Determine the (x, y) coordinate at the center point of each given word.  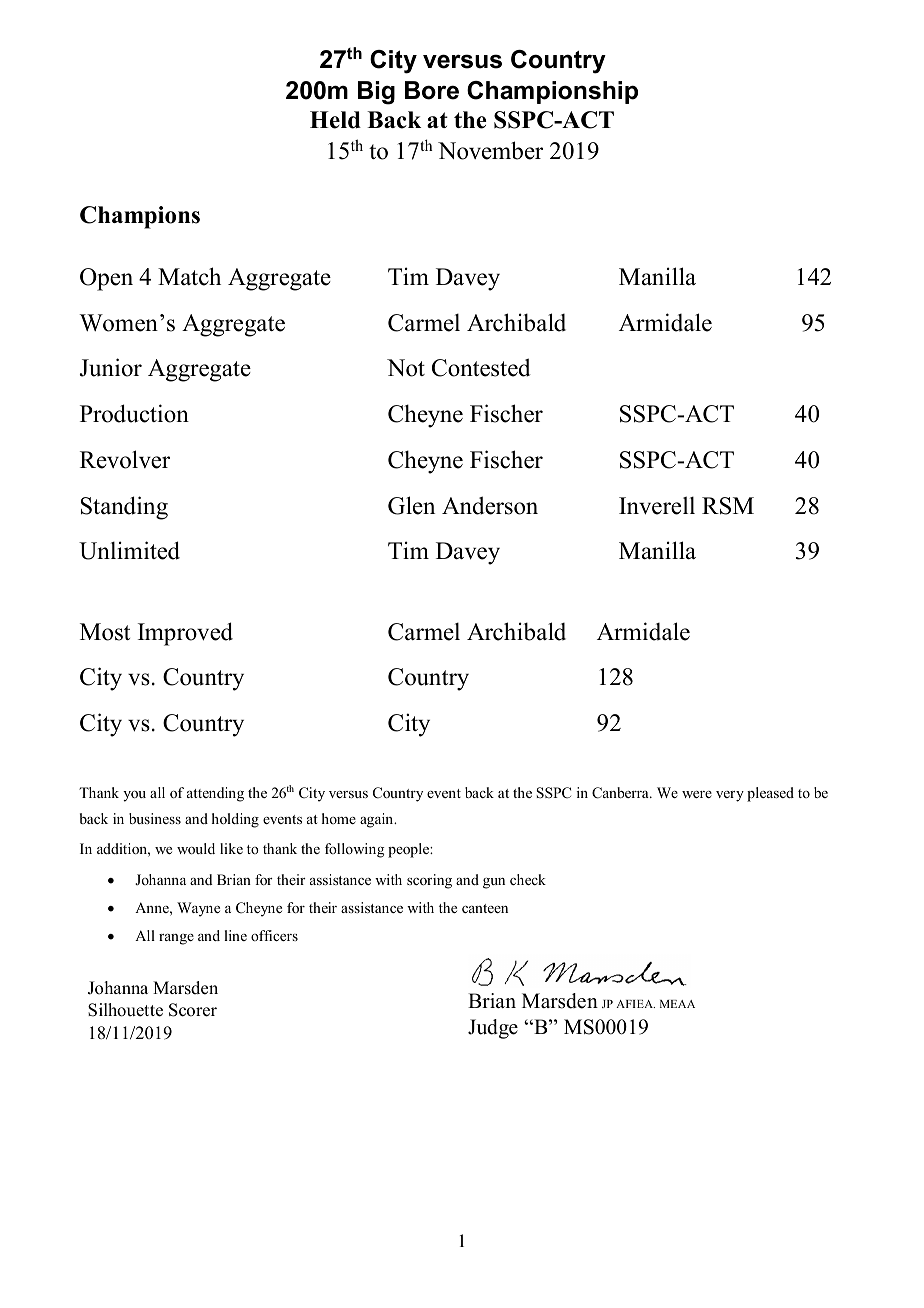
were (697, 794)
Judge (493, 1029)
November (490, 150)
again (378, 820)
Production (134, 413)
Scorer (193, 1010)
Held (335, 120)
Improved (185, 634)
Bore (432, 90)
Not (406, 368)
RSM (728, 506)
